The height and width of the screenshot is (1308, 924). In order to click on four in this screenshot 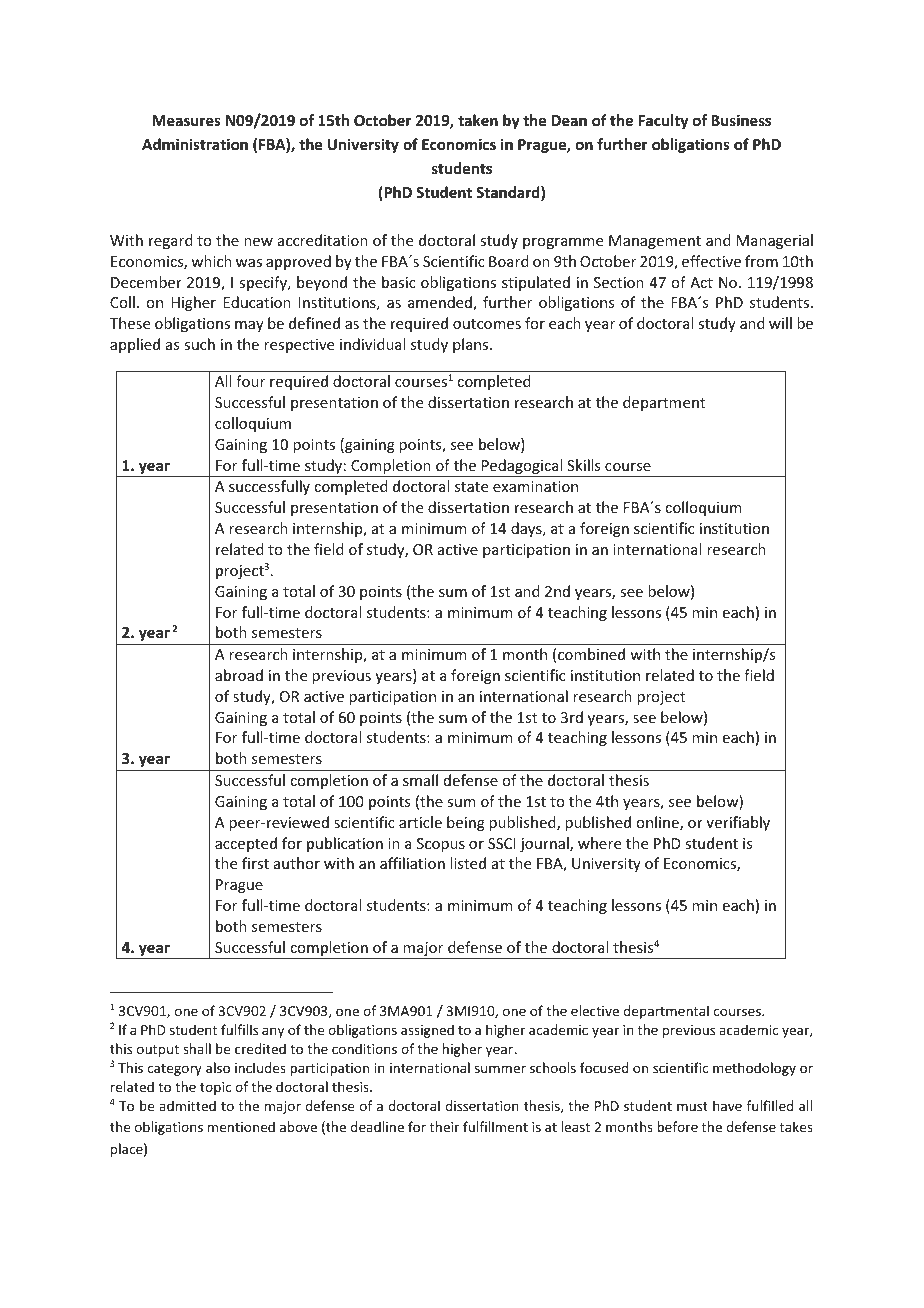, I will do `click(250, 381)`.
